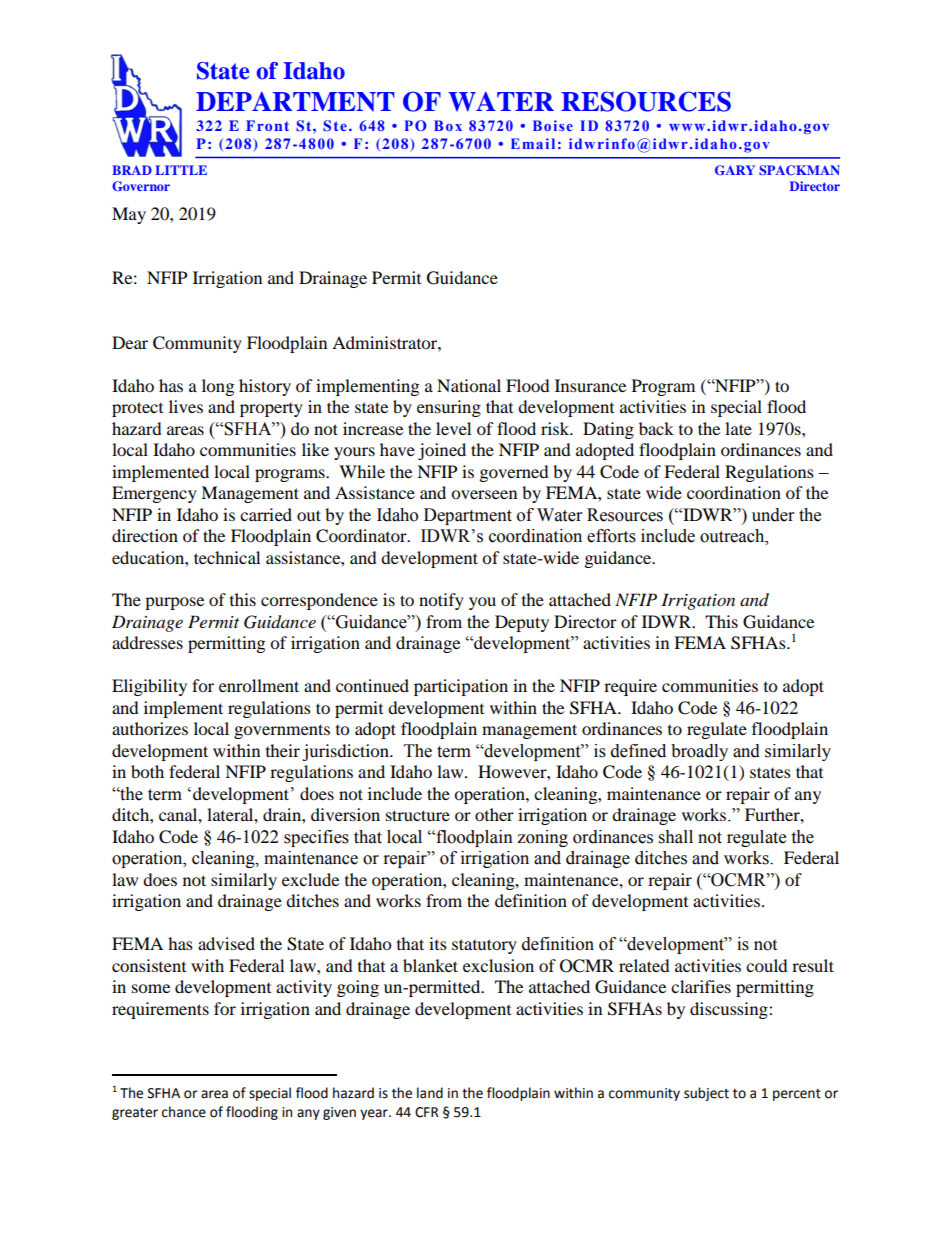 Image resolution: width=952 pixels, height=1233 pixels. Describe the element at coordinates (735, 170) in the image. I see `GARY` at that location.
